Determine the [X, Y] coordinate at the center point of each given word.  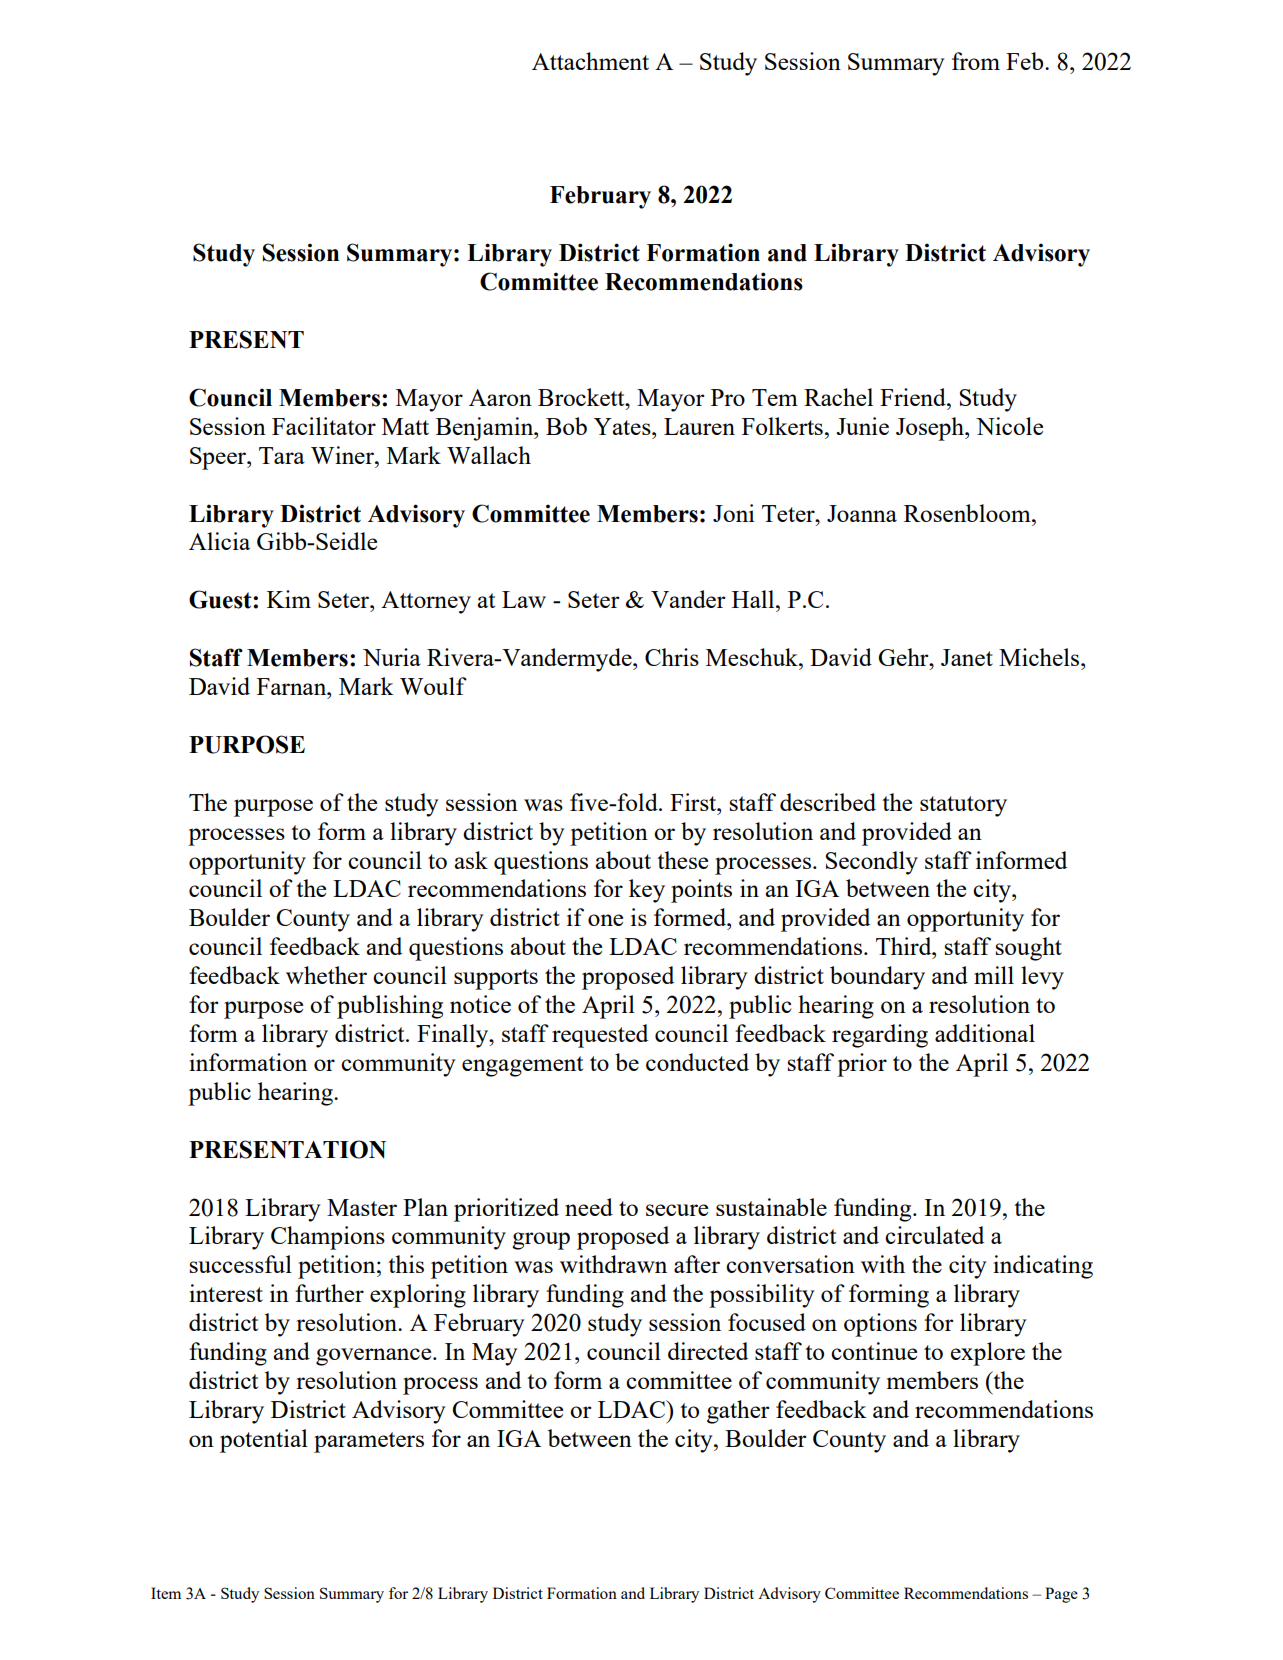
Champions [328, 1238]
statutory [963, 806]
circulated [934, 1235]
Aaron [500, 397]
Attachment [590, 61]
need [589, 1207]
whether [326, 975]
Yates [623, 426]
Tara [282, 455]
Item [166, 1593]
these [682, 860]
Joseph [931, 429]
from [976, 61]
